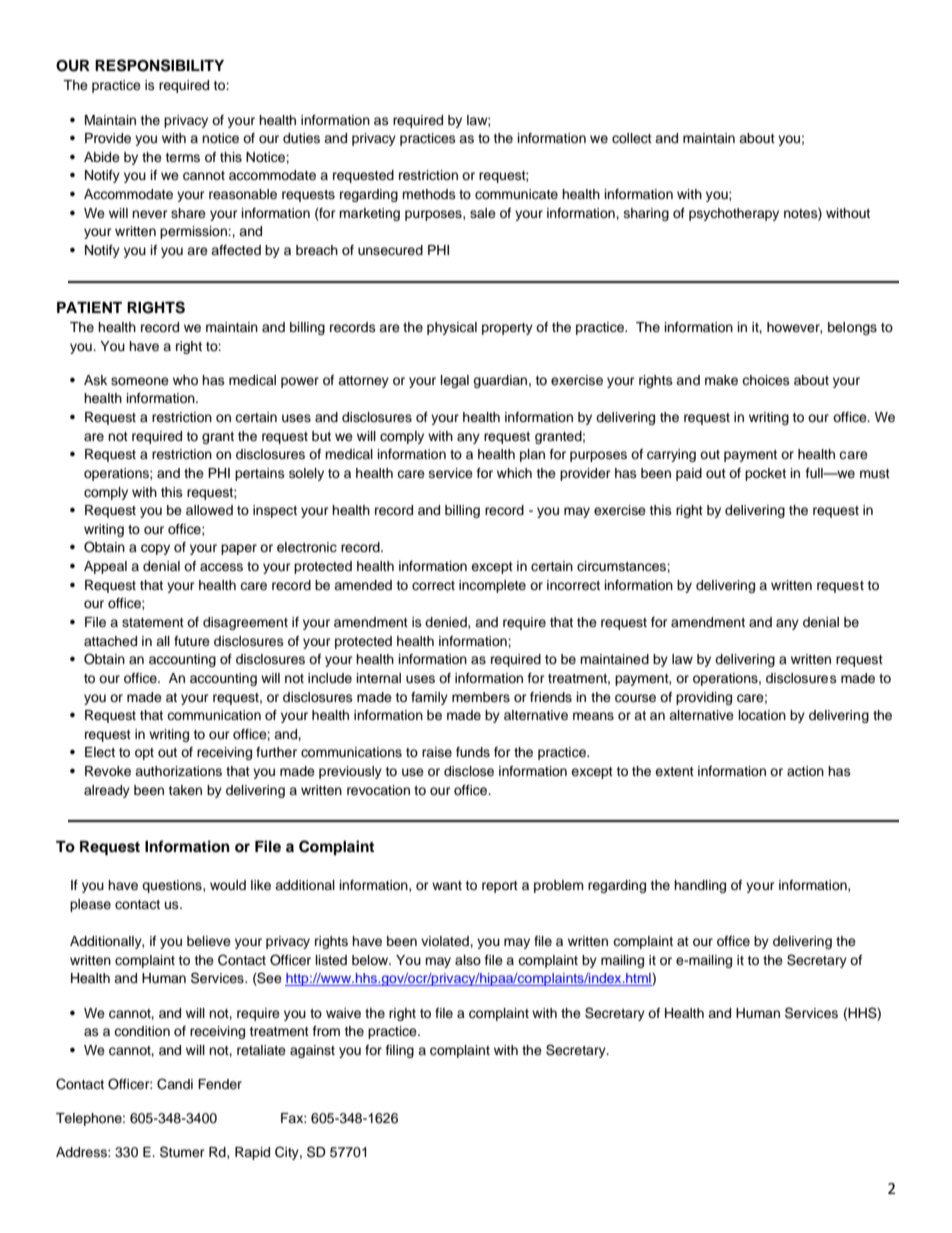  I want to click on providing, so click(704, 698).
